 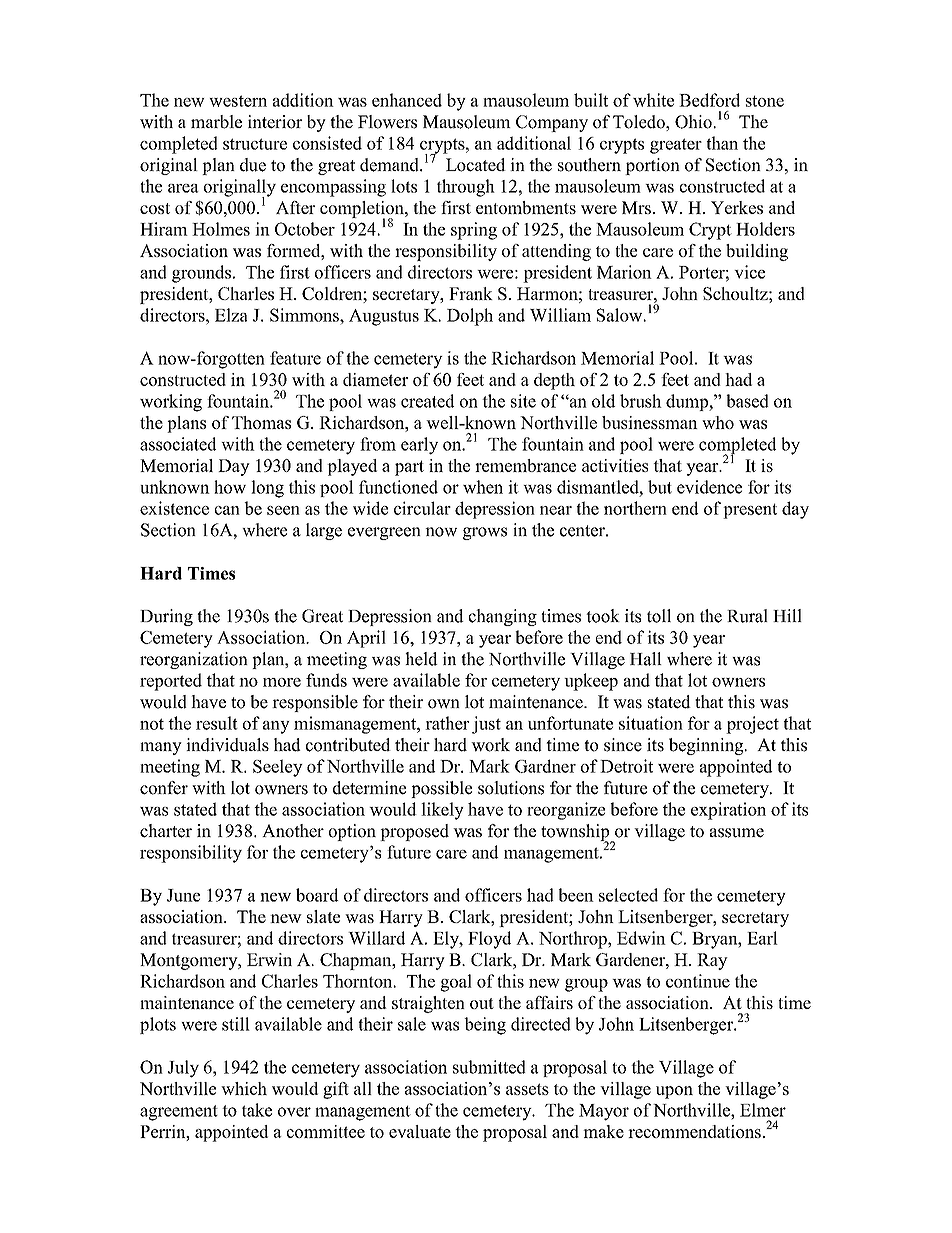 I want to click on created, so click(x=427, y=401).
